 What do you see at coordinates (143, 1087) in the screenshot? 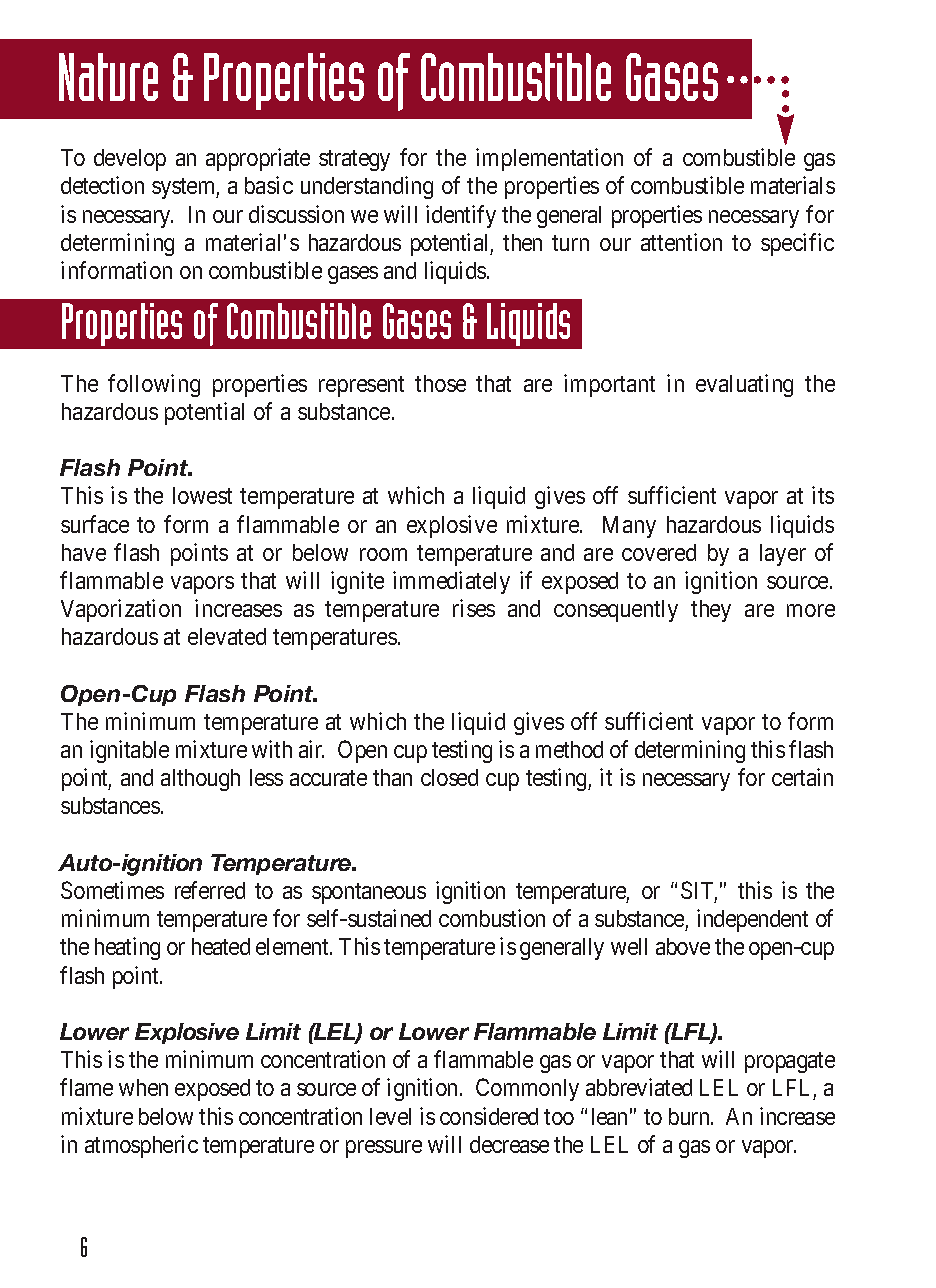
I see `when` at bounding box center [143, 1087].
